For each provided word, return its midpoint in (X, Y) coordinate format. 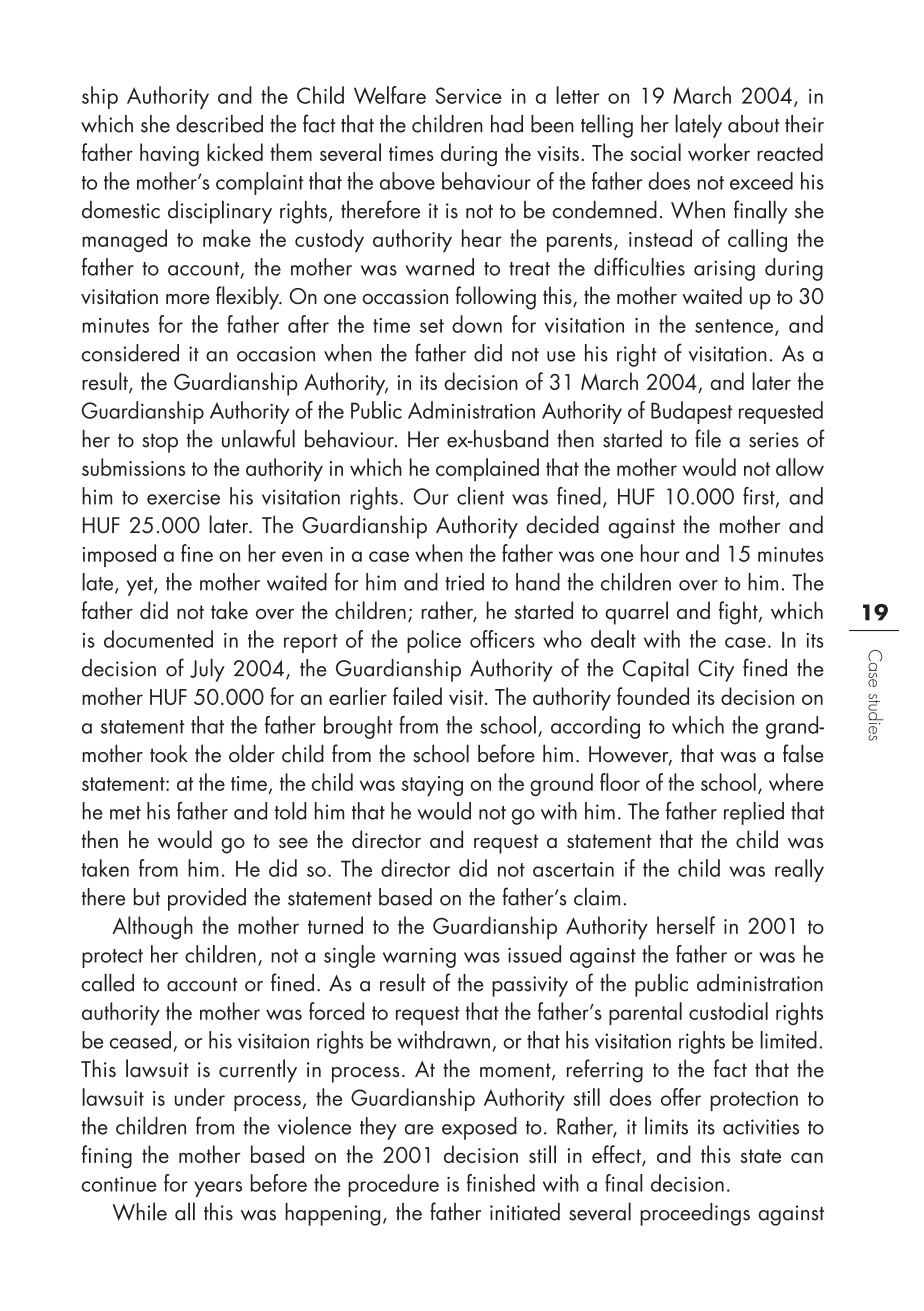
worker (719, 152)
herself (686, 925)
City (716, 671)
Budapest (691, 412)
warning (419, 957)
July (207, 670)
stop (160, 443)
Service (468, 95)
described (219, 124)
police (434, 641)
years (218, 1189)
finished (501, 1183)
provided (207, 899)
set (432, 326)
